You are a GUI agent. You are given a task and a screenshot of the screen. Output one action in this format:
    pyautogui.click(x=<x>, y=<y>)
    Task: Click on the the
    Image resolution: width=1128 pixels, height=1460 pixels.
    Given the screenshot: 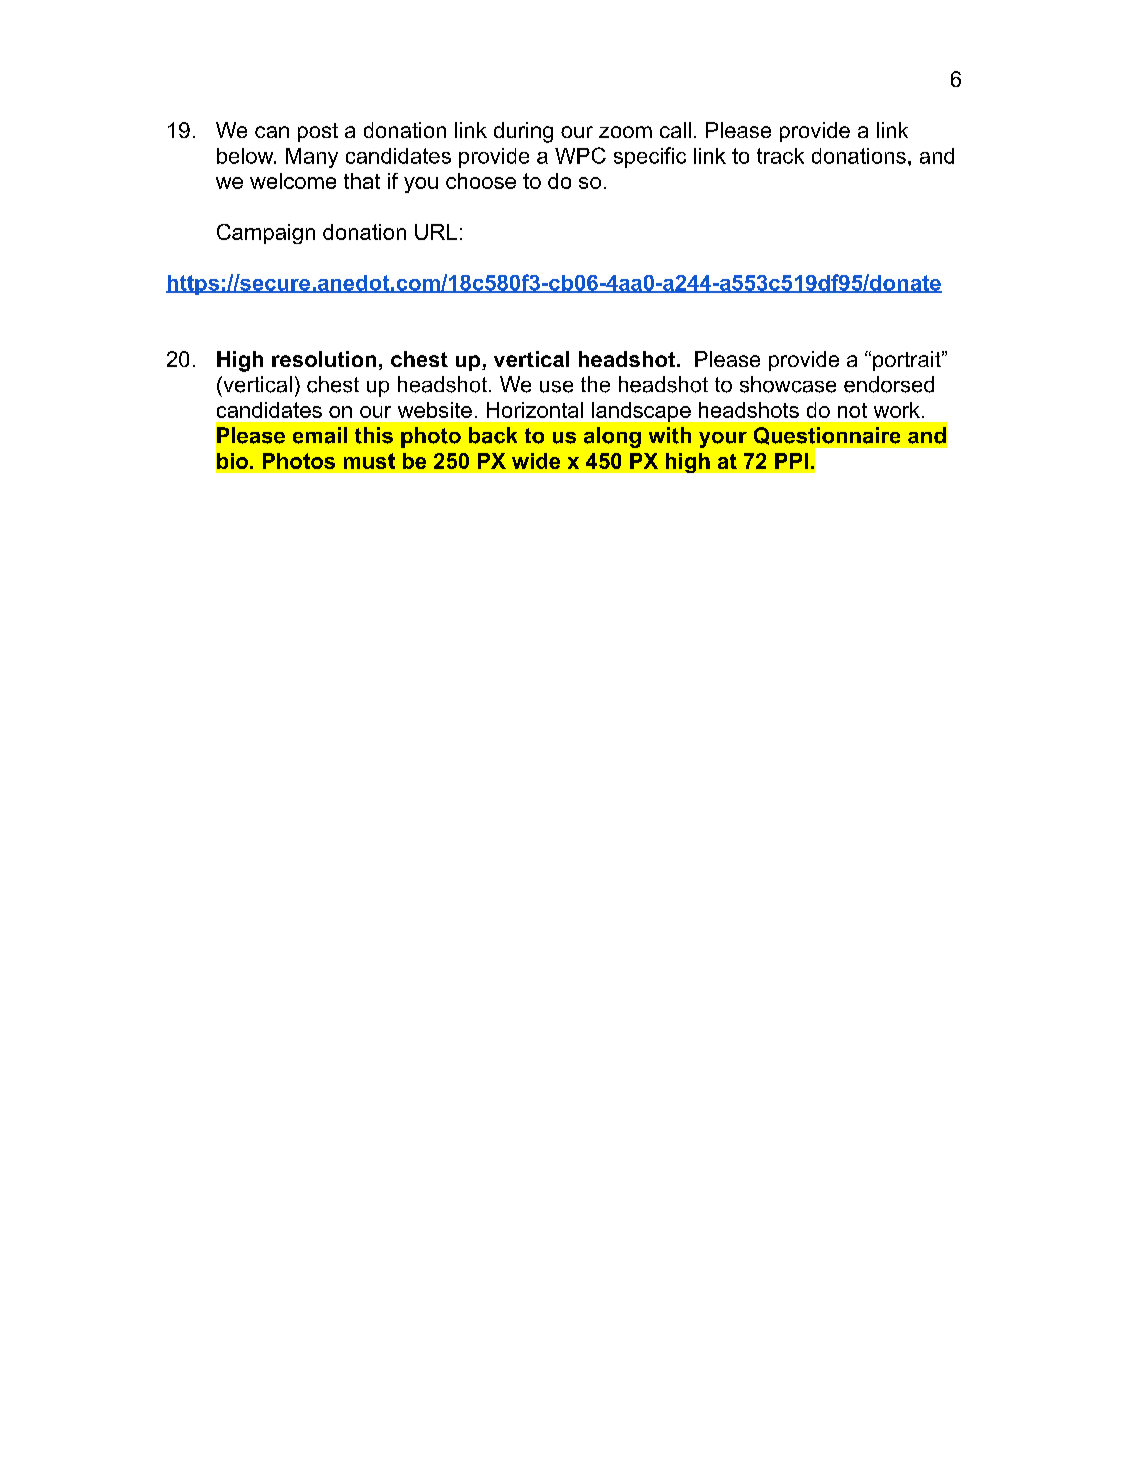 What is the action you would take?
    pyautogui.click(x=595, y=384)
